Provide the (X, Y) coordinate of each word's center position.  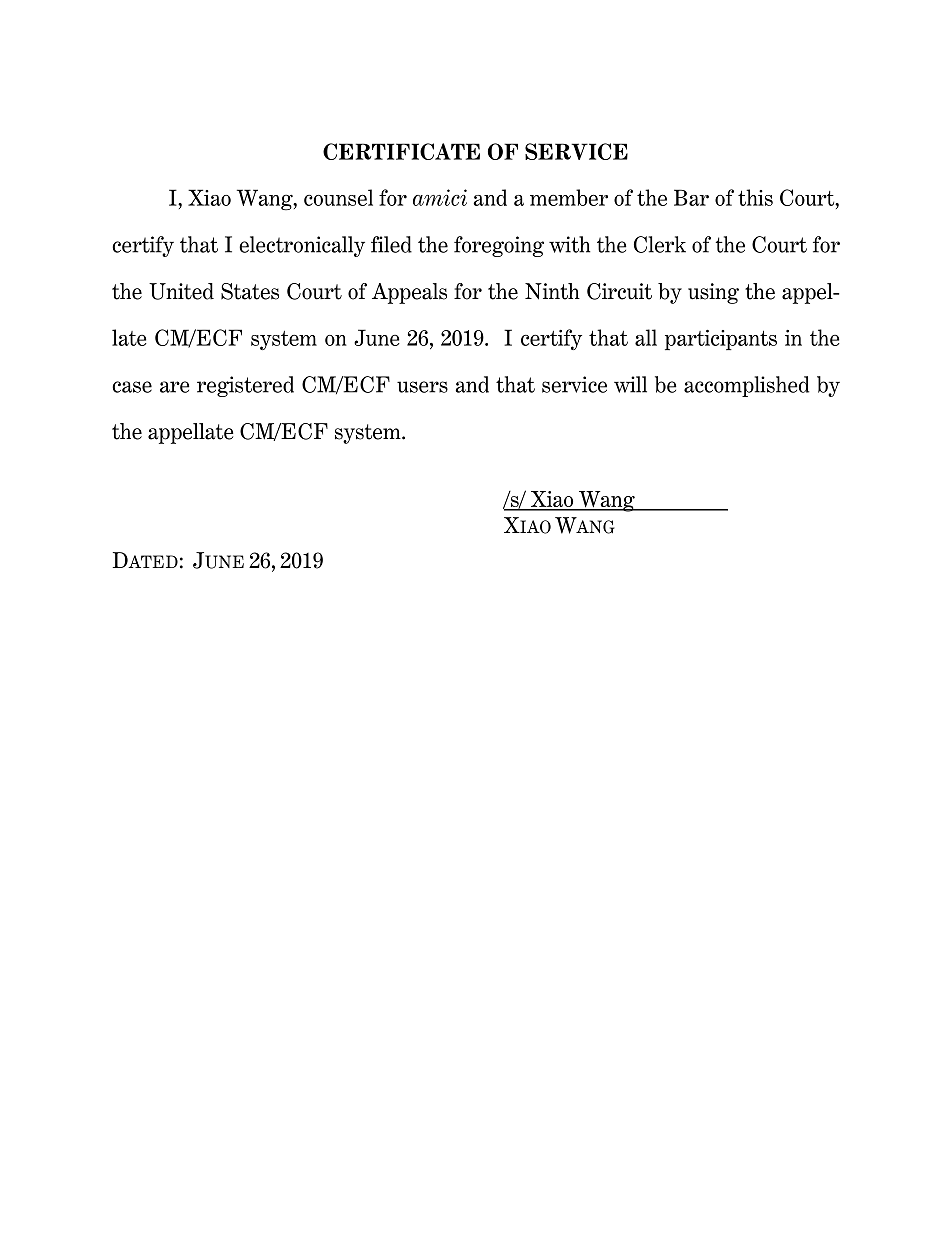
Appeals (409, 293)
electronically (302, 246)
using (713, 293)
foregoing (499, 246)
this (755, 197)
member (569, 197)
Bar (691, 197)
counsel (338, 197)
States (250, 291)
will (630, 384)
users (422, 387)
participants (721, 340)
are (175, 387)
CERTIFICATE (401, 151)
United (181, 291)
